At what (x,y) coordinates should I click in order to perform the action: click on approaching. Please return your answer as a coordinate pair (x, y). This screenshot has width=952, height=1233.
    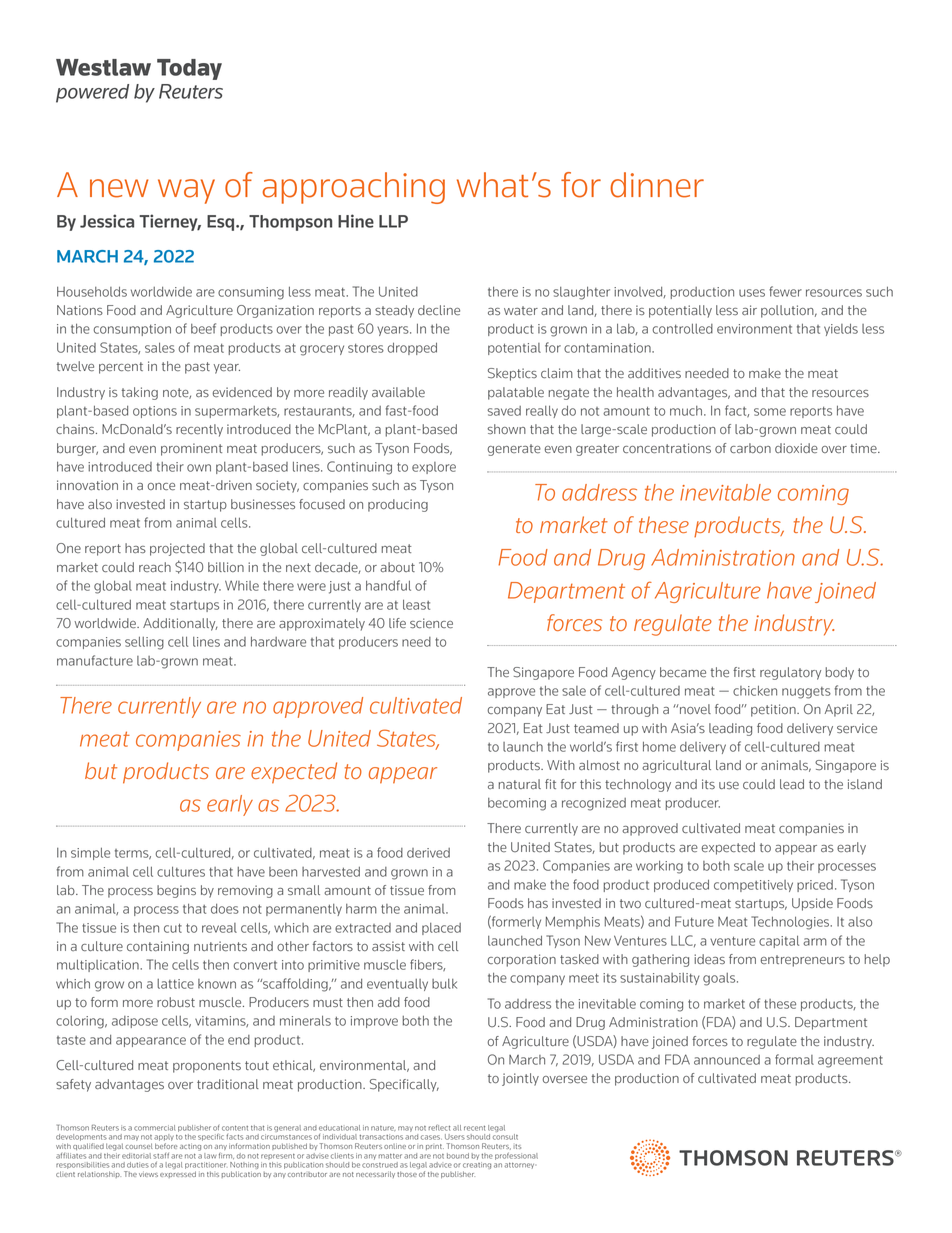
    Looking at the image, I should click on (353, 188).
